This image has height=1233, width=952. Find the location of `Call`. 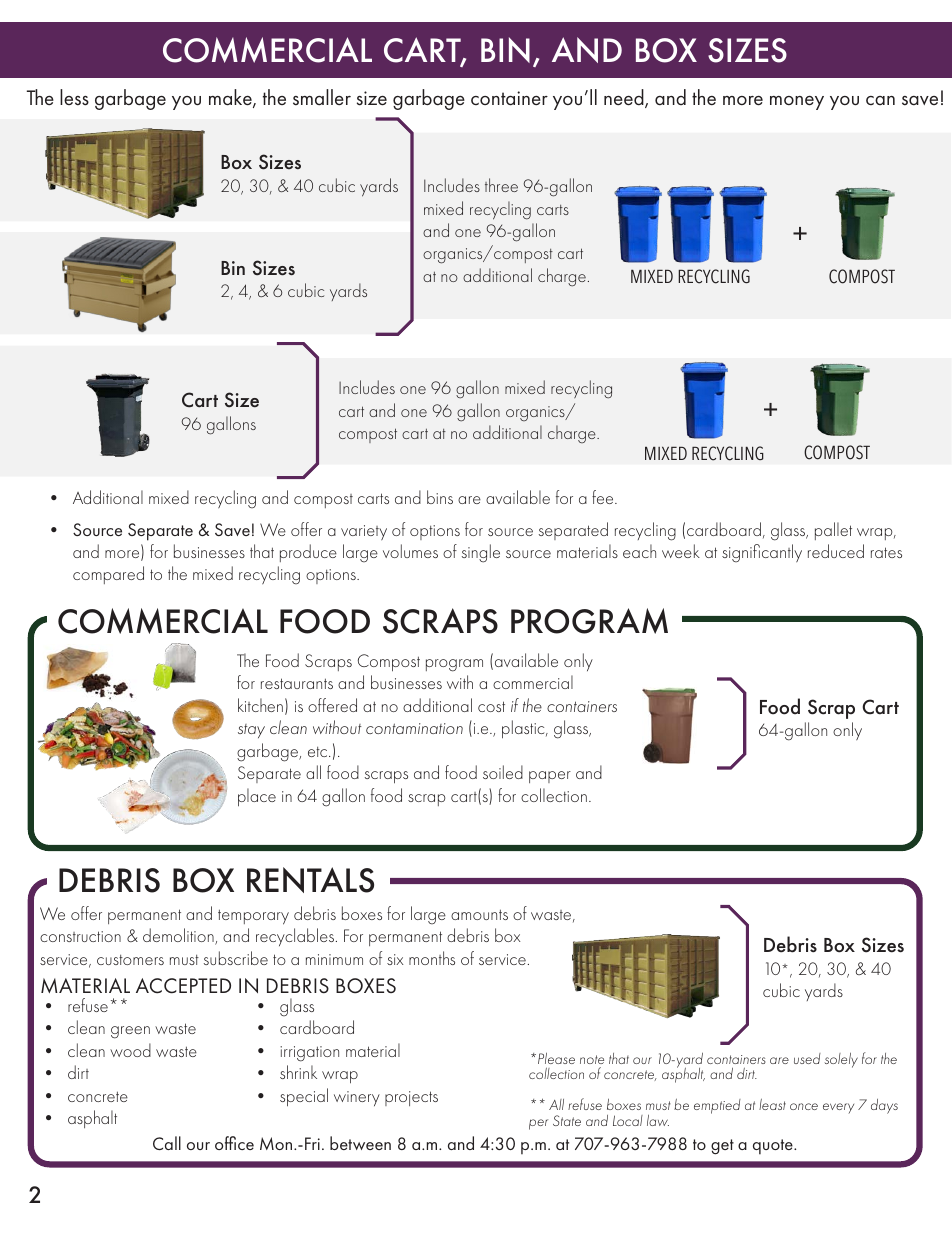

Call is located at coordinates (167, 1143).
